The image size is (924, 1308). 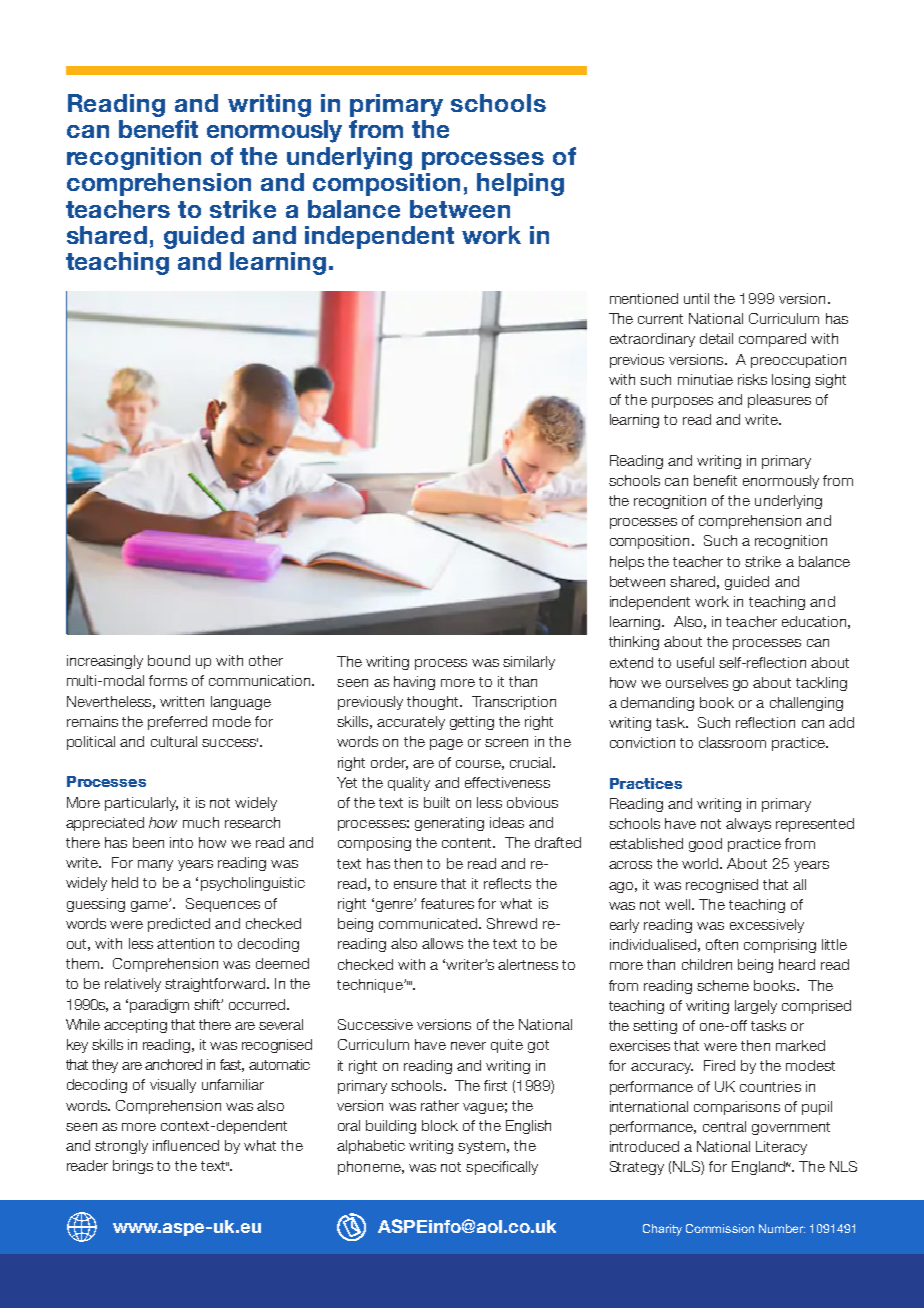 I want to click on built, so click(x=437, y=802).
